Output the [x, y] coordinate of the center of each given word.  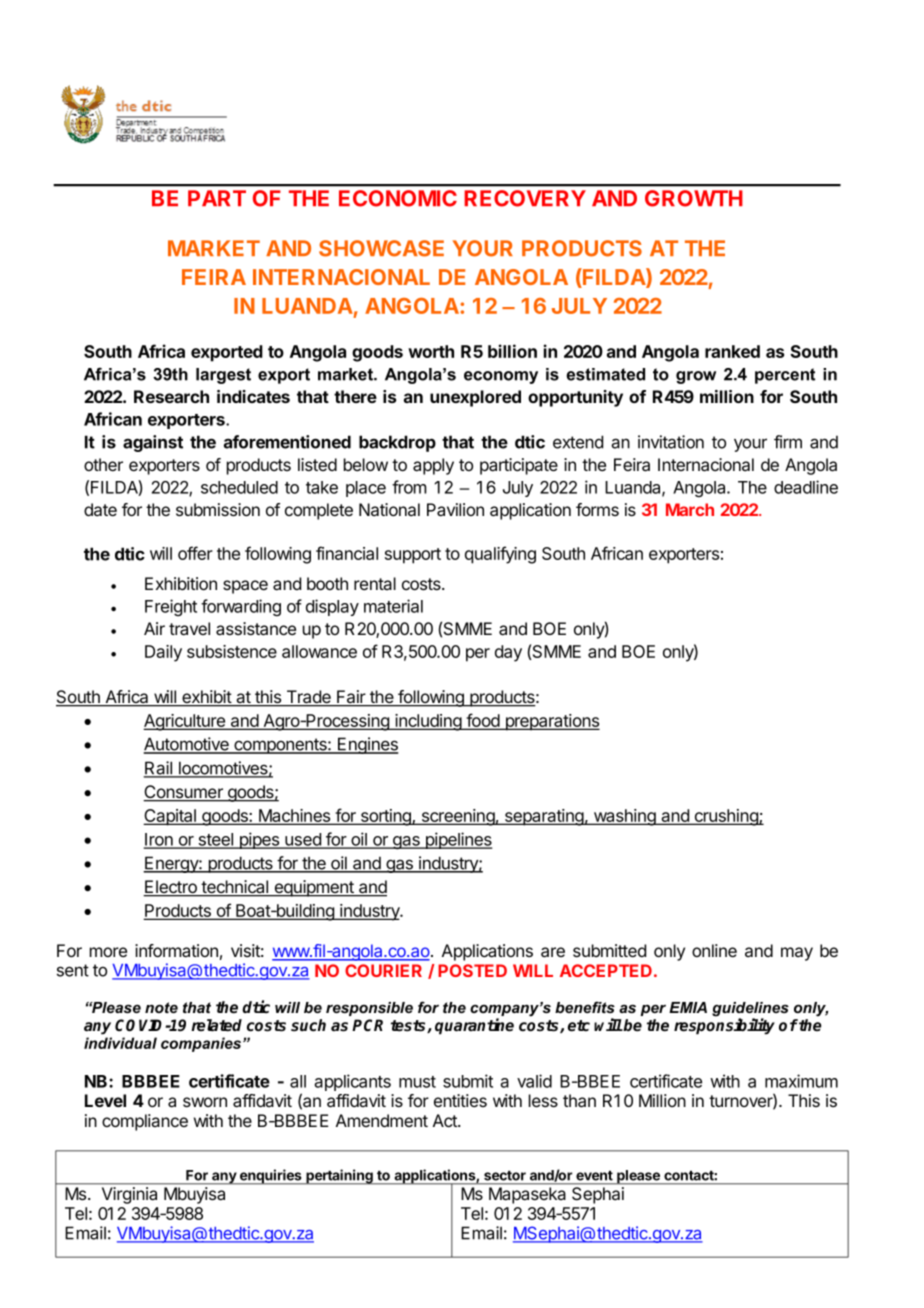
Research [171, 396]
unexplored [475, 398]
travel [189, 629]
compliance [145, 1122]
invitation [671, 442]
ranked [732, 351]
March [690, 509]
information [176, 951]
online [714, 950]
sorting [385, 817]
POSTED [472, 970]
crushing [726, 817]
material [393, 606]
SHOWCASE [381, 248]
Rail [159, 769]
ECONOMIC [398, 198]
